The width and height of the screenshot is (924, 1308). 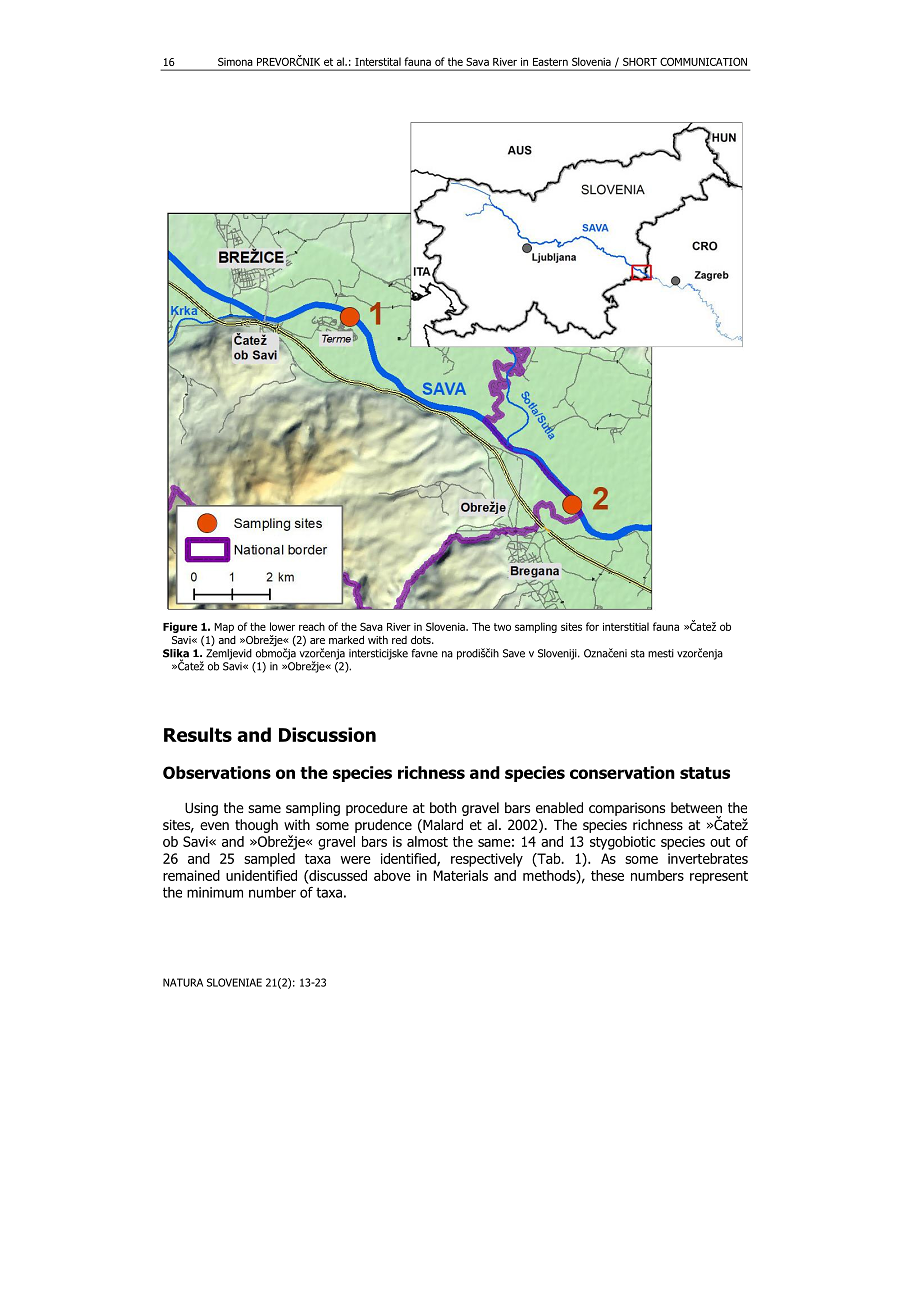 What do you see at coordinates (460, 875) in the screenshot?
I see `Materials` at bounding box center [460, 875].
